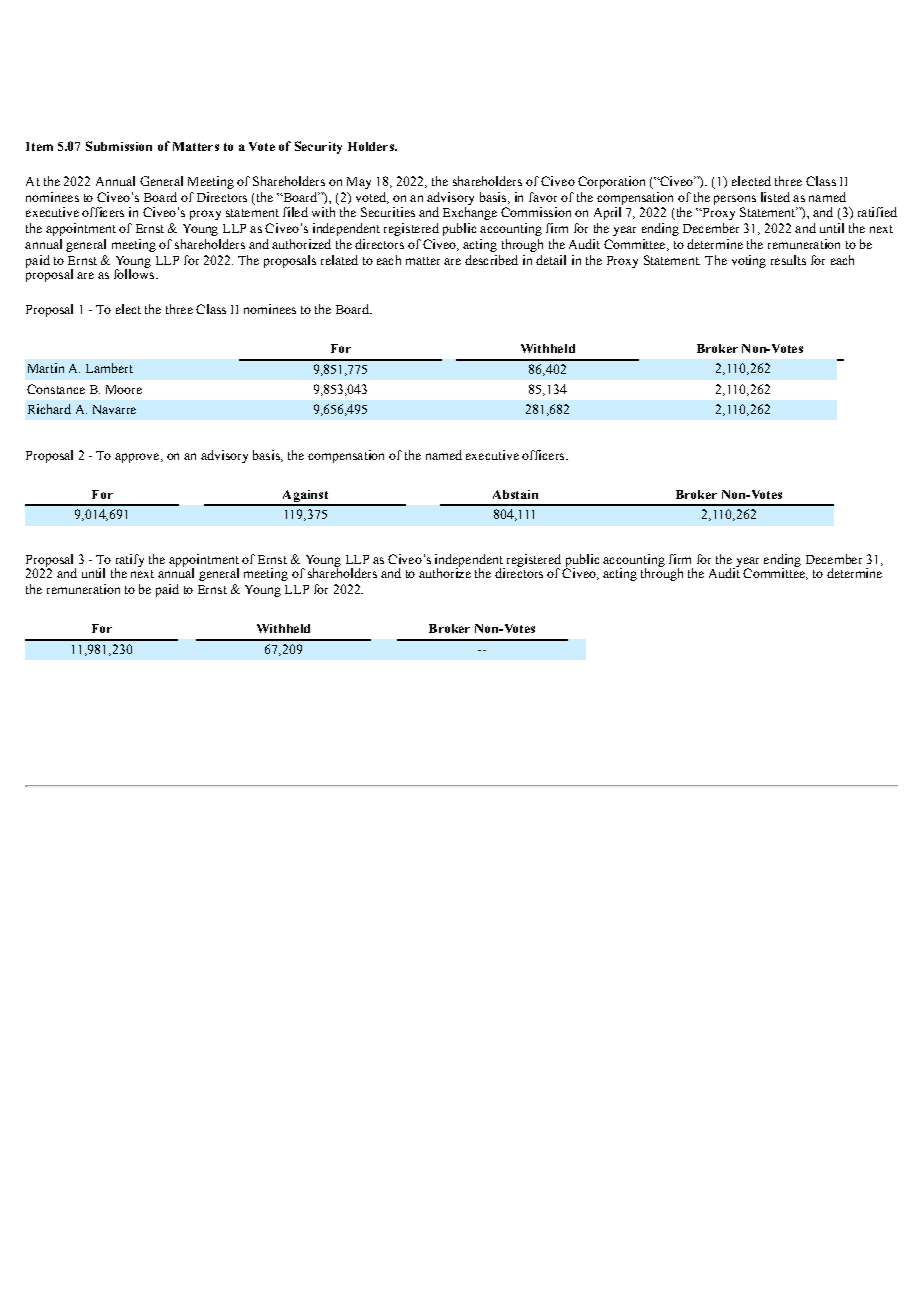 This screenshot has width=924, height=1308. Describe the element at coordinates (49, 409) in the screenshot. I see `Richard` at that location.
